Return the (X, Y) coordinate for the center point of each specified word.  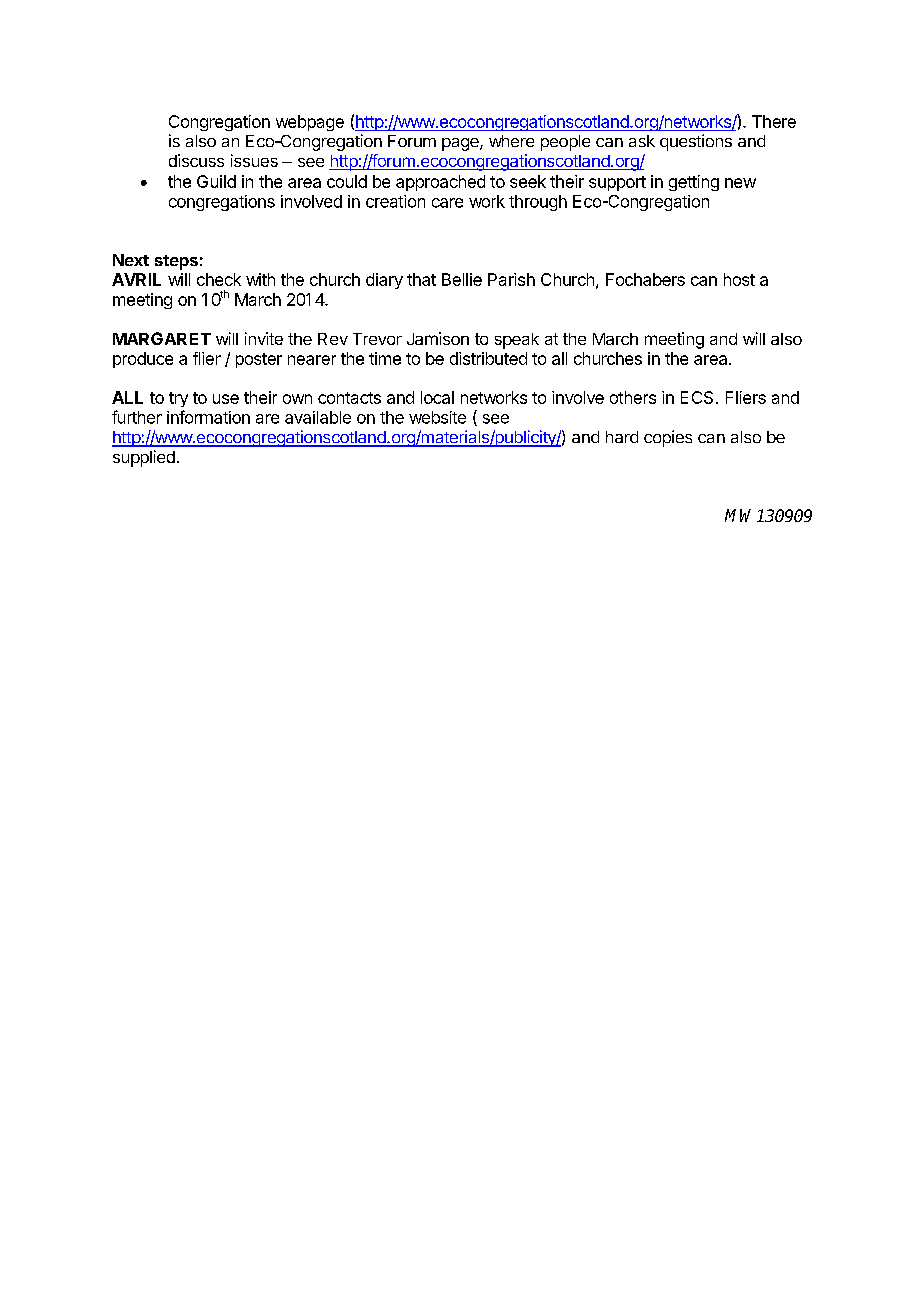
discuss (196, 160)
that (421, 279)
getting (694, 183)
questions (696, 142)
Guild (216, 181)
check (219, 279)
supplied (144, 458)
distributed (488, 358)
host (739, 279)
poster (259, 360)
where (511, 141)
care (447, 203)
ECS (697, 397)
